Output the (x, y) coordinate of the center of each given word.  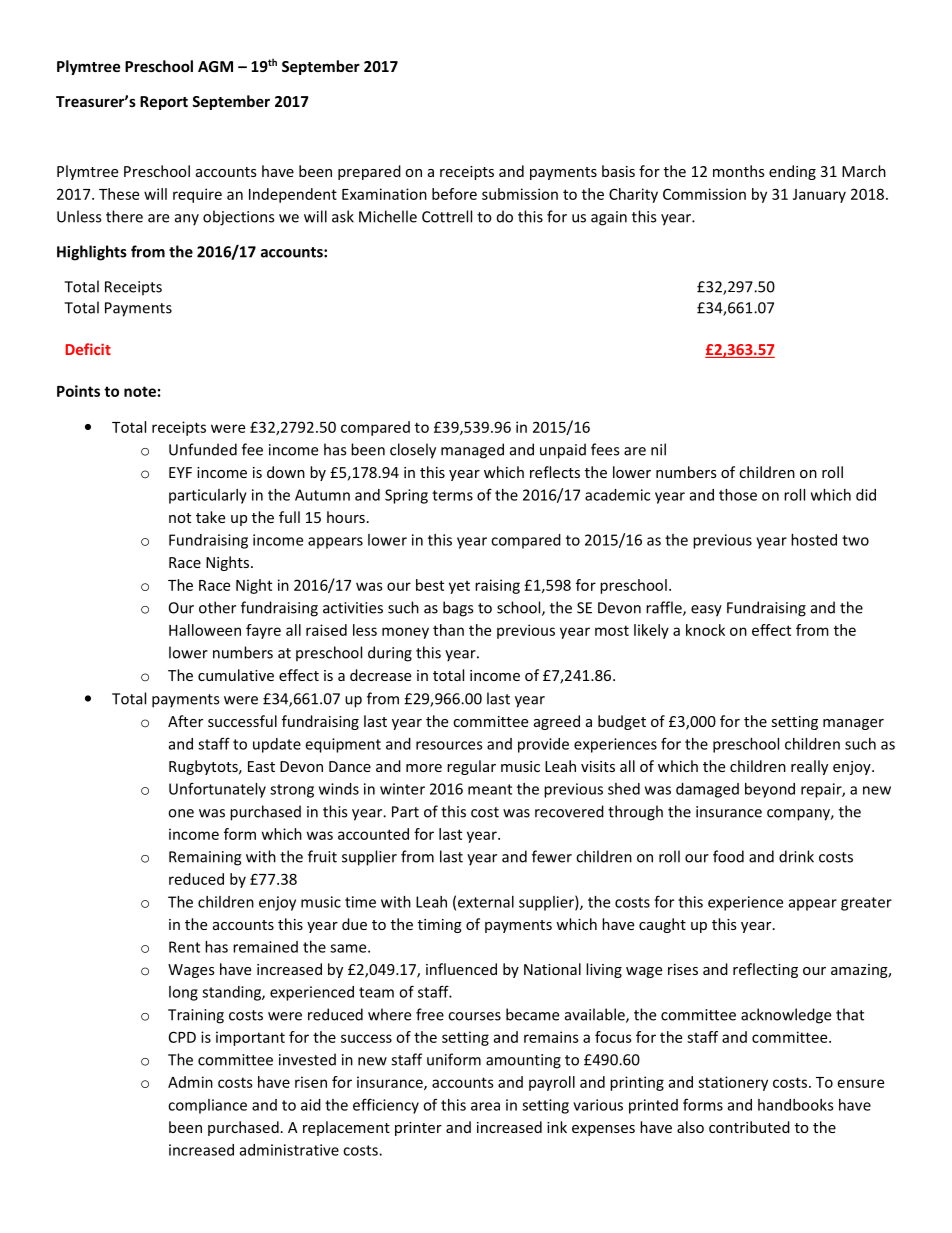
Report (164, 103)
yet (459, 587)
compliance (207, 1106)
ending (792, 172)
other (217, 607)
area (485, 1106)
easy (706, 611)
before (454, 194)
